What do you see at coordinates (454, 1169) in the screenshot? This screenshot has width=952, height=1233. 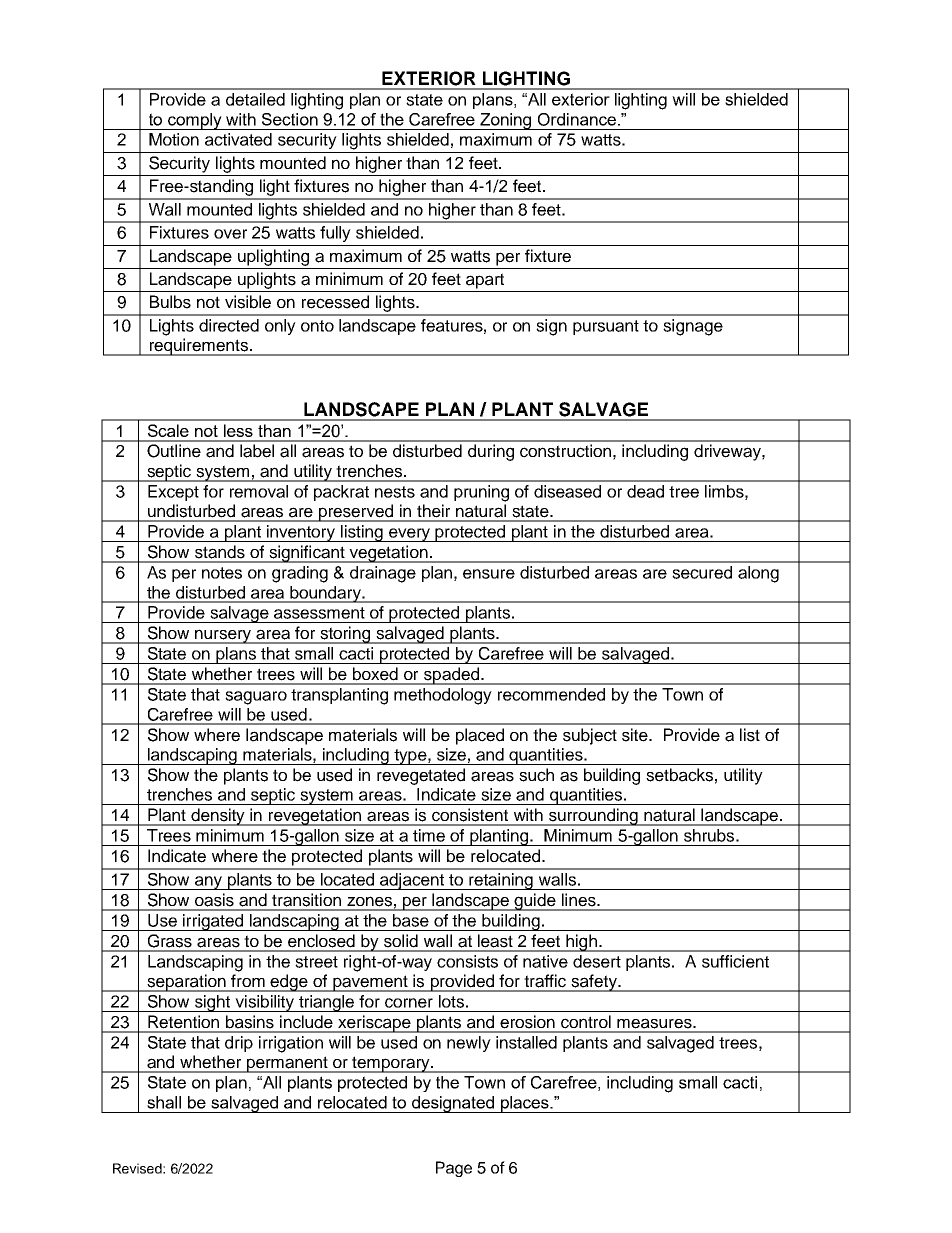 I see `Page` at bounding box center [454, 1169].
